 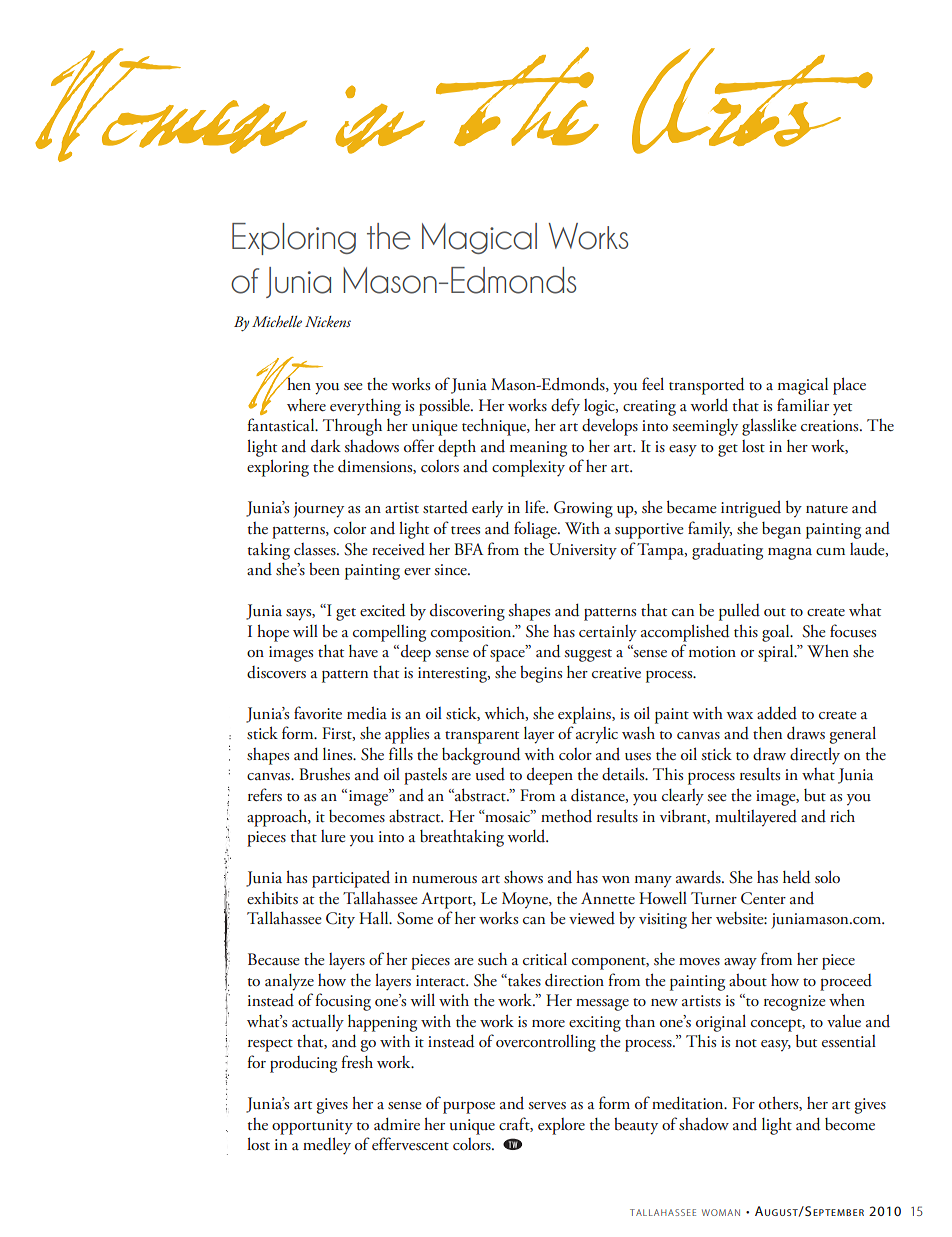 I want to click on defy, so click(x=565, y=407).
